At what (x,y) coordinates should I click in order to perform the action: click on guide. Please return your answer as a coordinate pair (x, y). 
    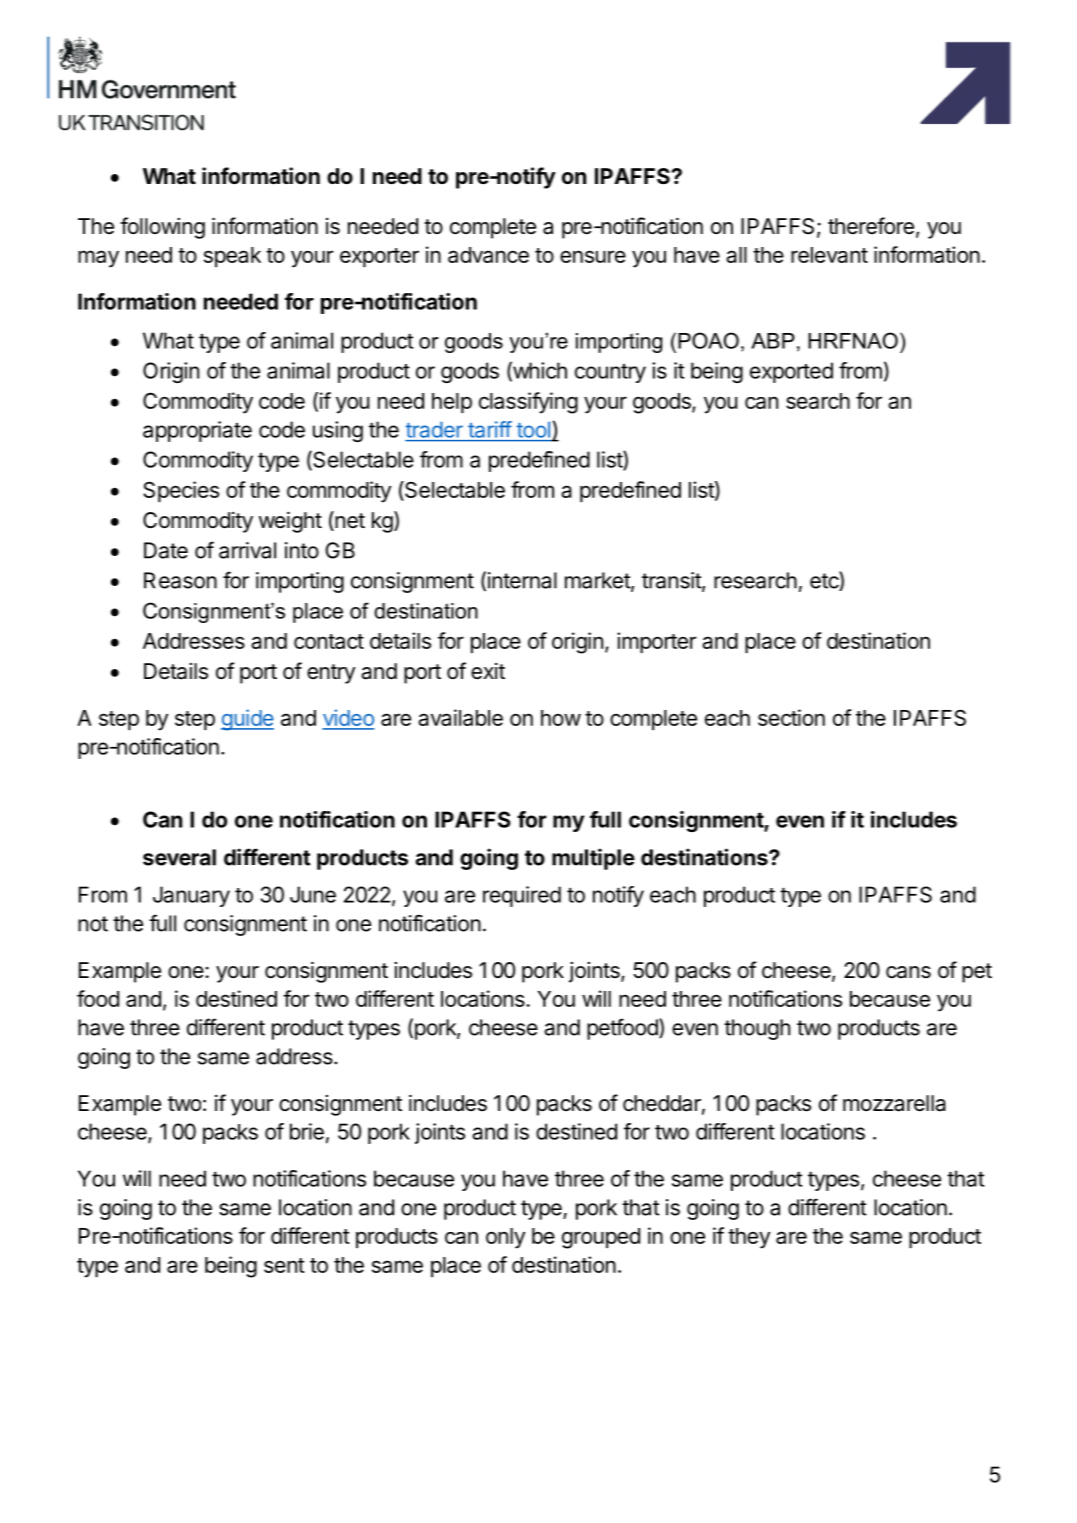
    Looking at the image, I should click on (247, 720).
